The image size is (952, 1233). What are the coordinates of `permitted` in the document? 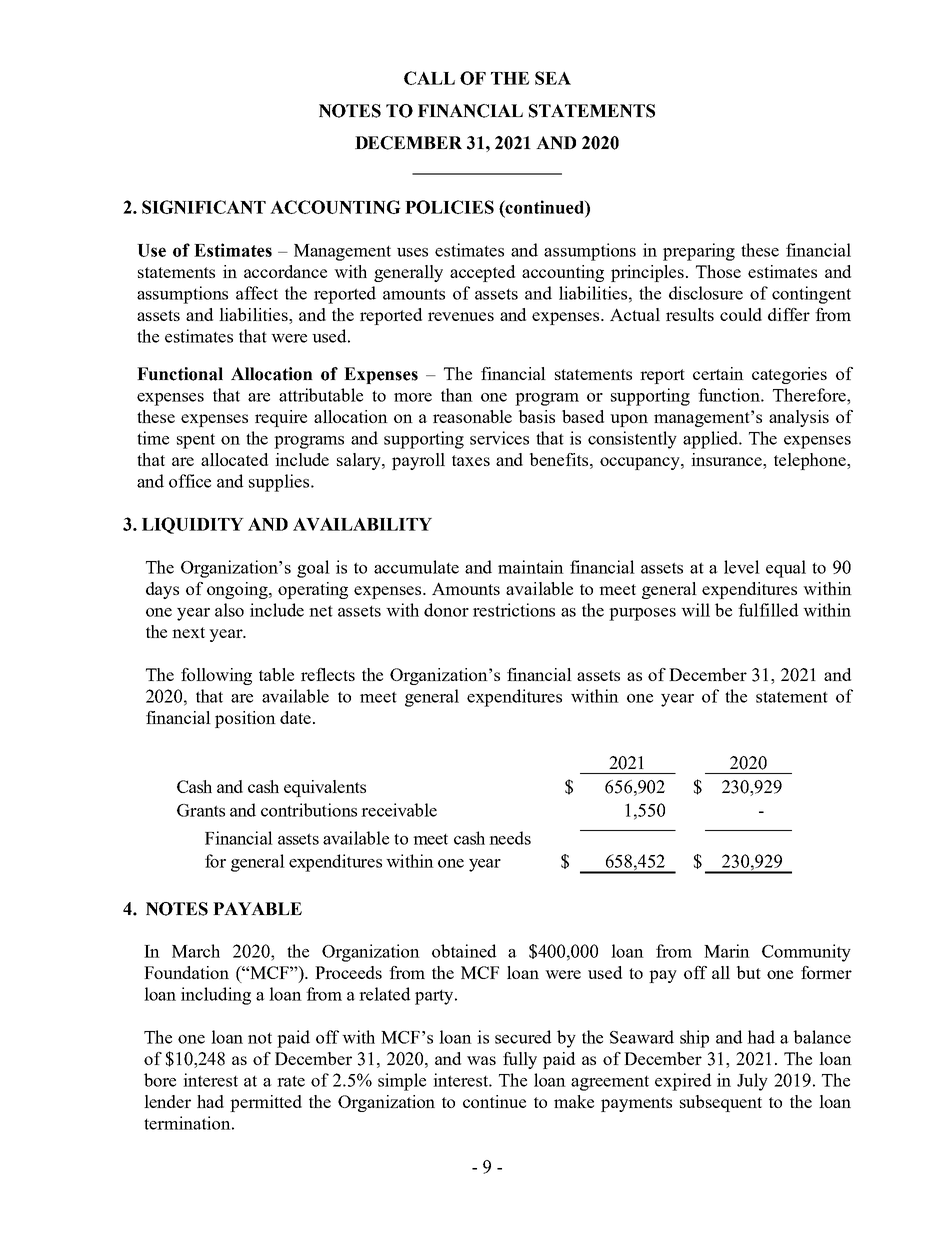 It's located at (266, 1103).
